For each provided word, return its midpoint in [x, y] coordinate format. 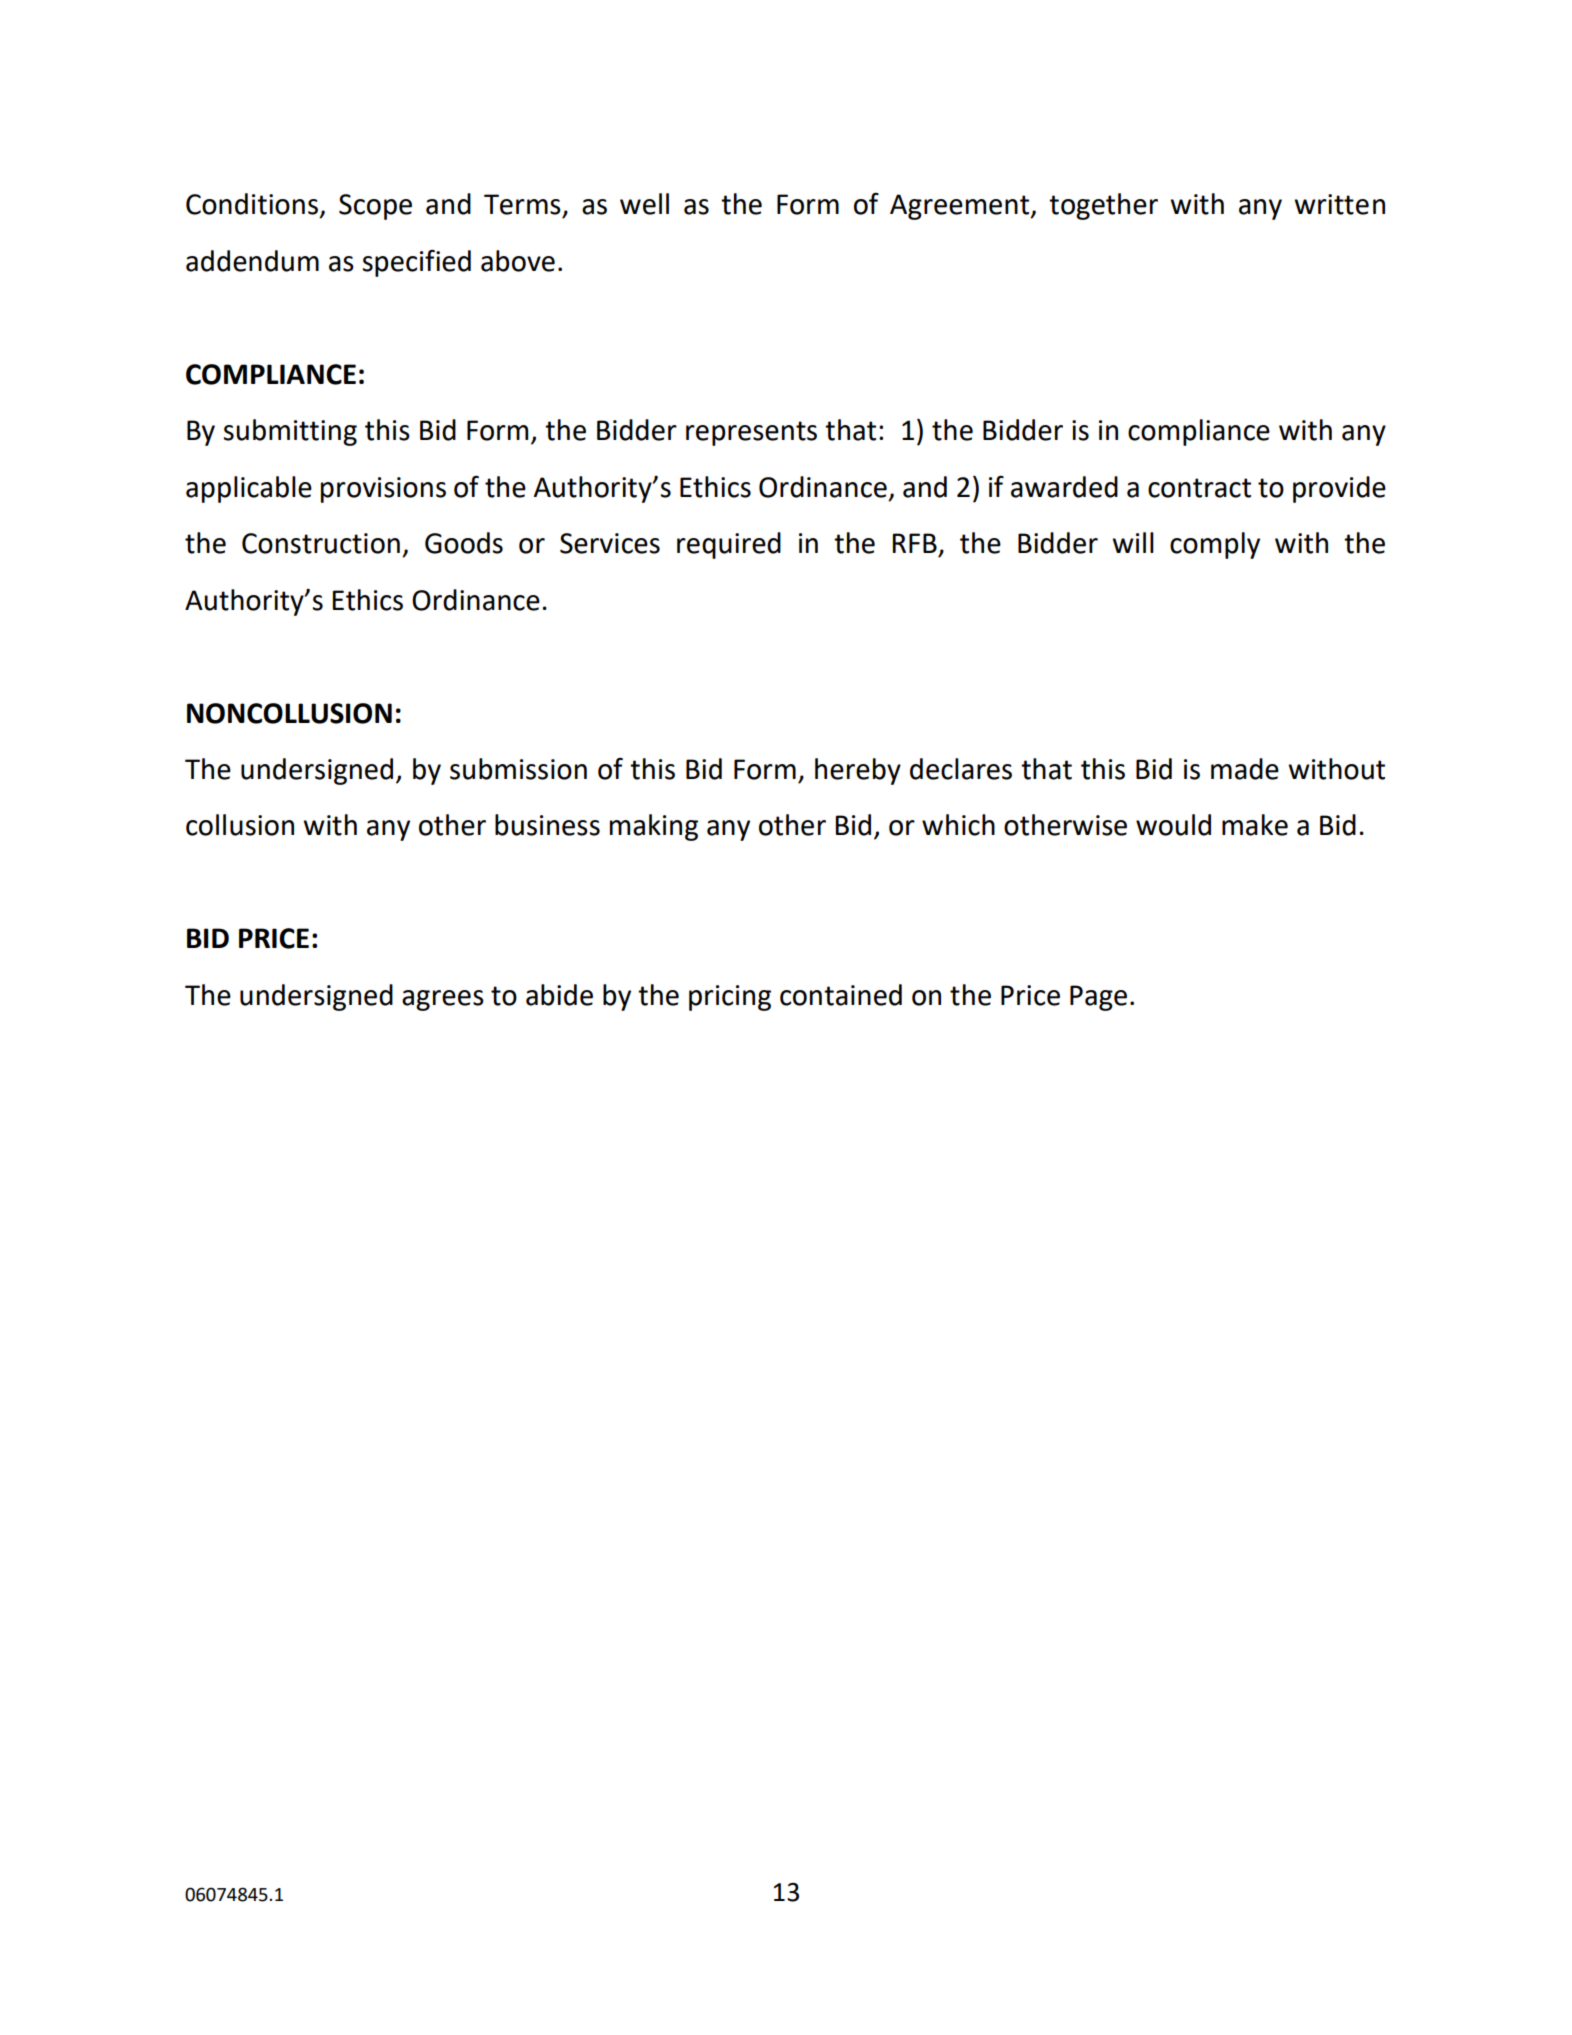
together [1103, 206]
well [644, 204]
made [1245, 769]
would [1173, 825]
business [547, 825]
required [729, 545]
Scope [375, 207]
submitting [290, 432]
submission [518, 769]
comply [1215, 545]
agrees [443, 1000]
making [654, 827]
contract [1199, 488]
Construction [321, 543]
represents [751, 433]
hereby [858, 771]
